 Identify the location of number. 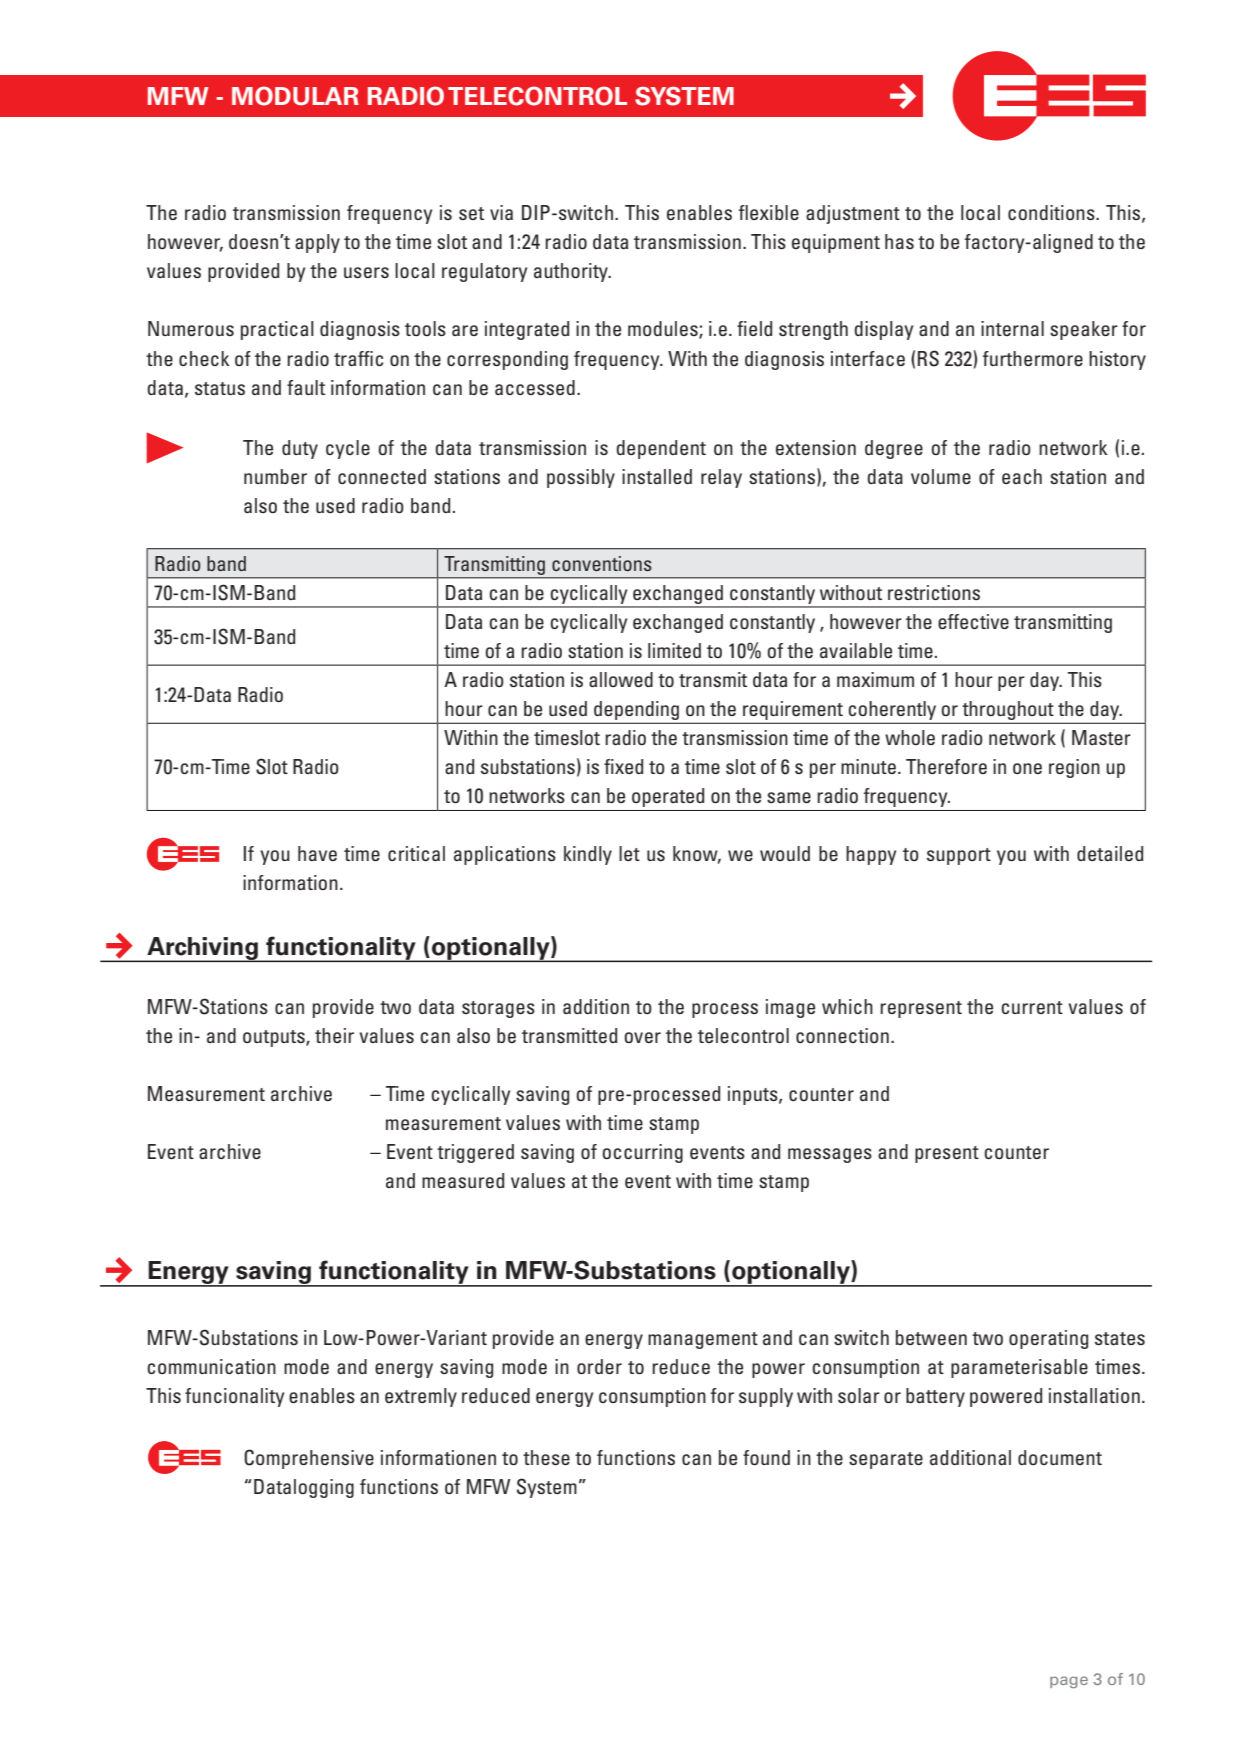
(275, 476).
